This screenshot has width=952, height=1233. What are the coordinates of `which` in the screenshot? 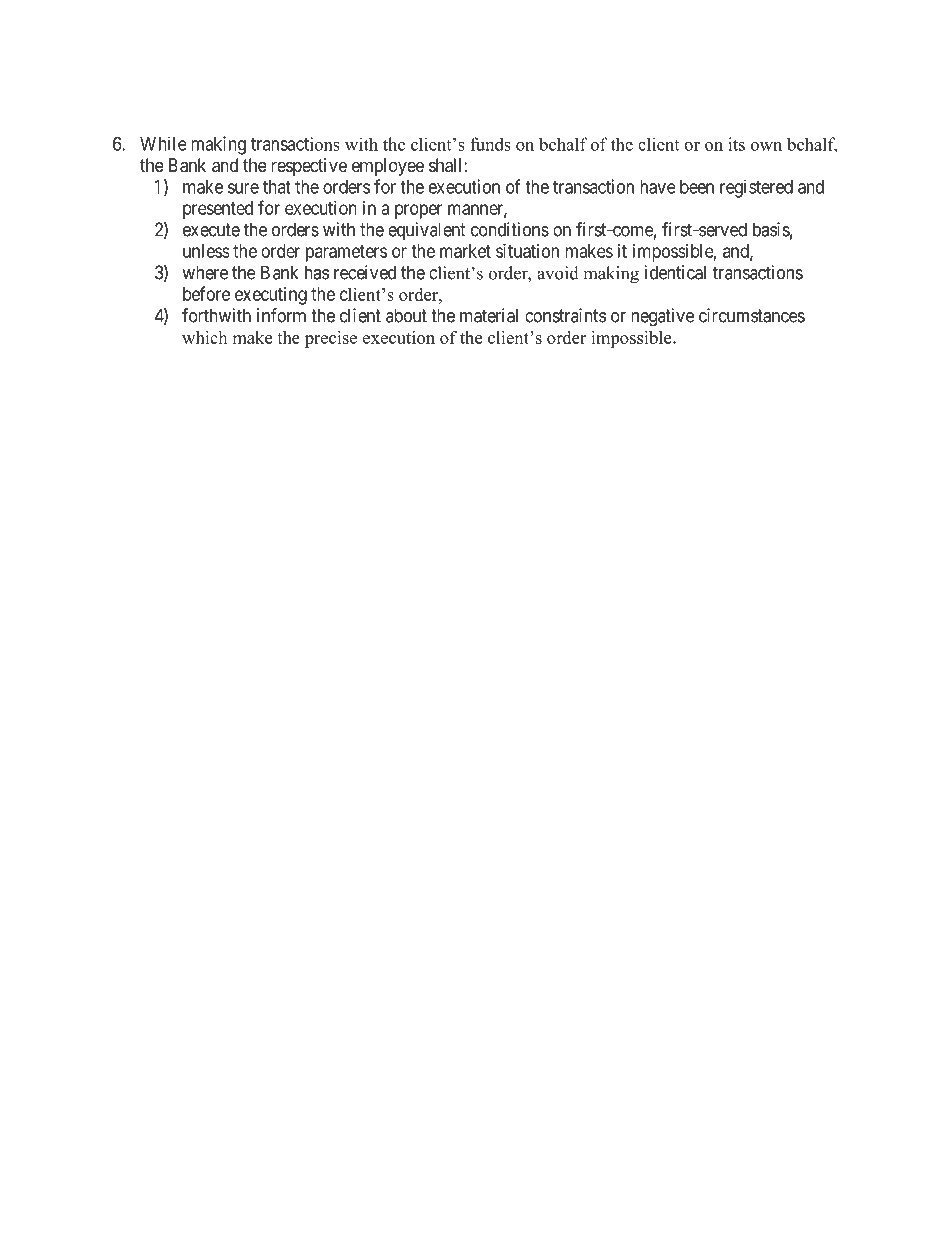 It's located at (204, 337).
